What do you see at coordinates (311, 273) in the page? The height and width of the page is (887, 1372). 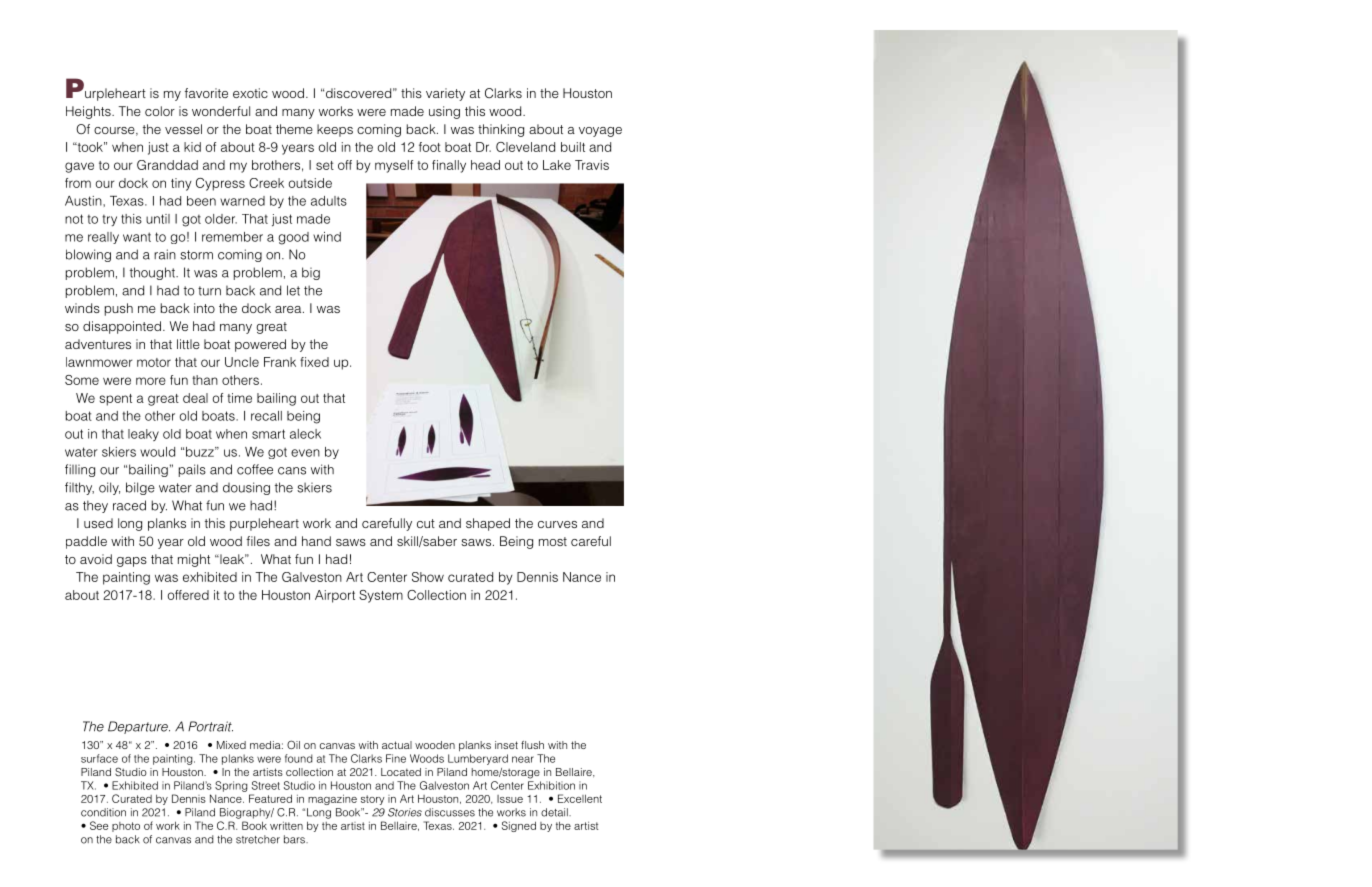 I see `big` at bounding box center [311, 273].
